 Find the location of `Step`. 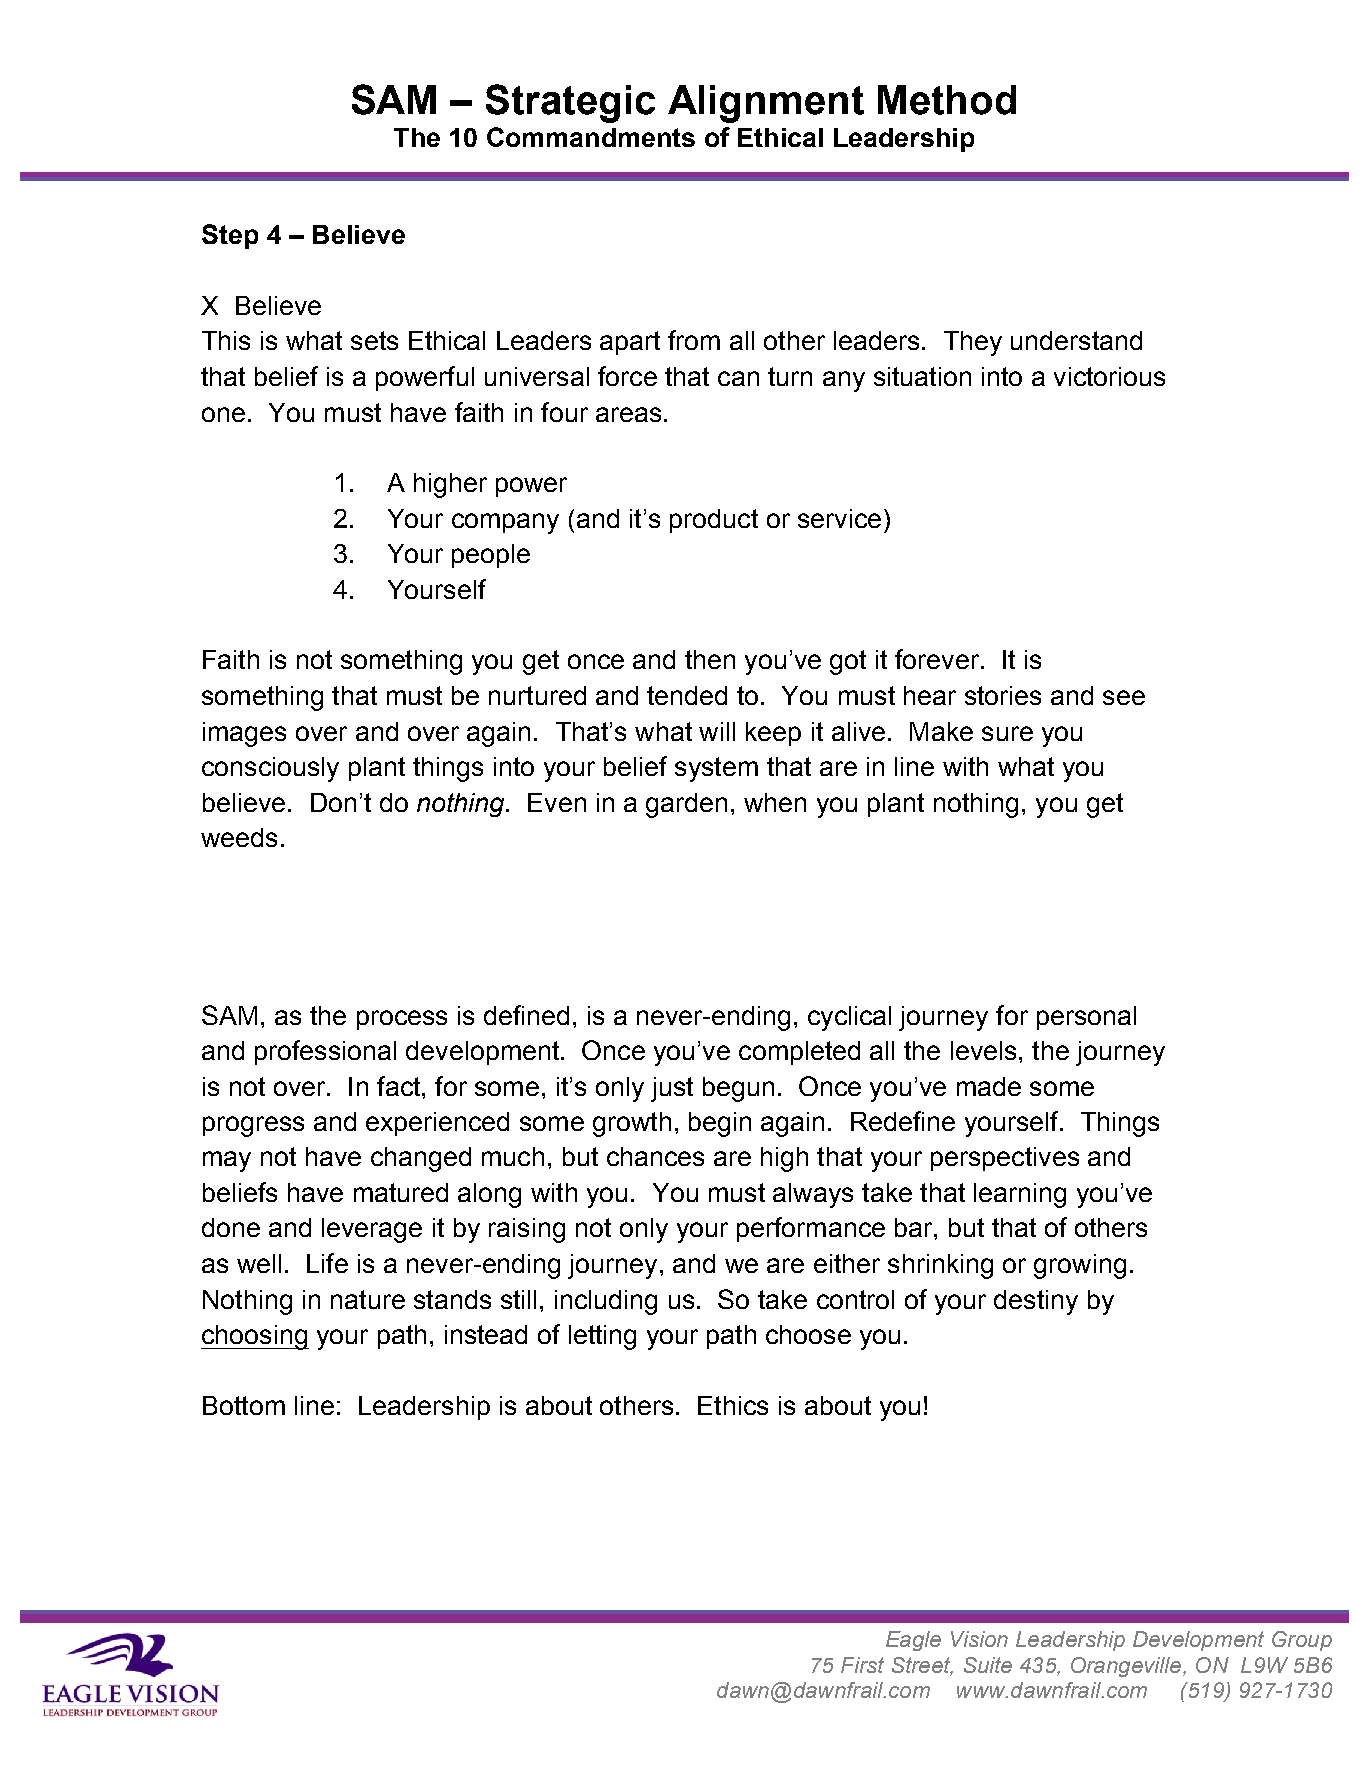

Step is located at coordinates (230, 236).
